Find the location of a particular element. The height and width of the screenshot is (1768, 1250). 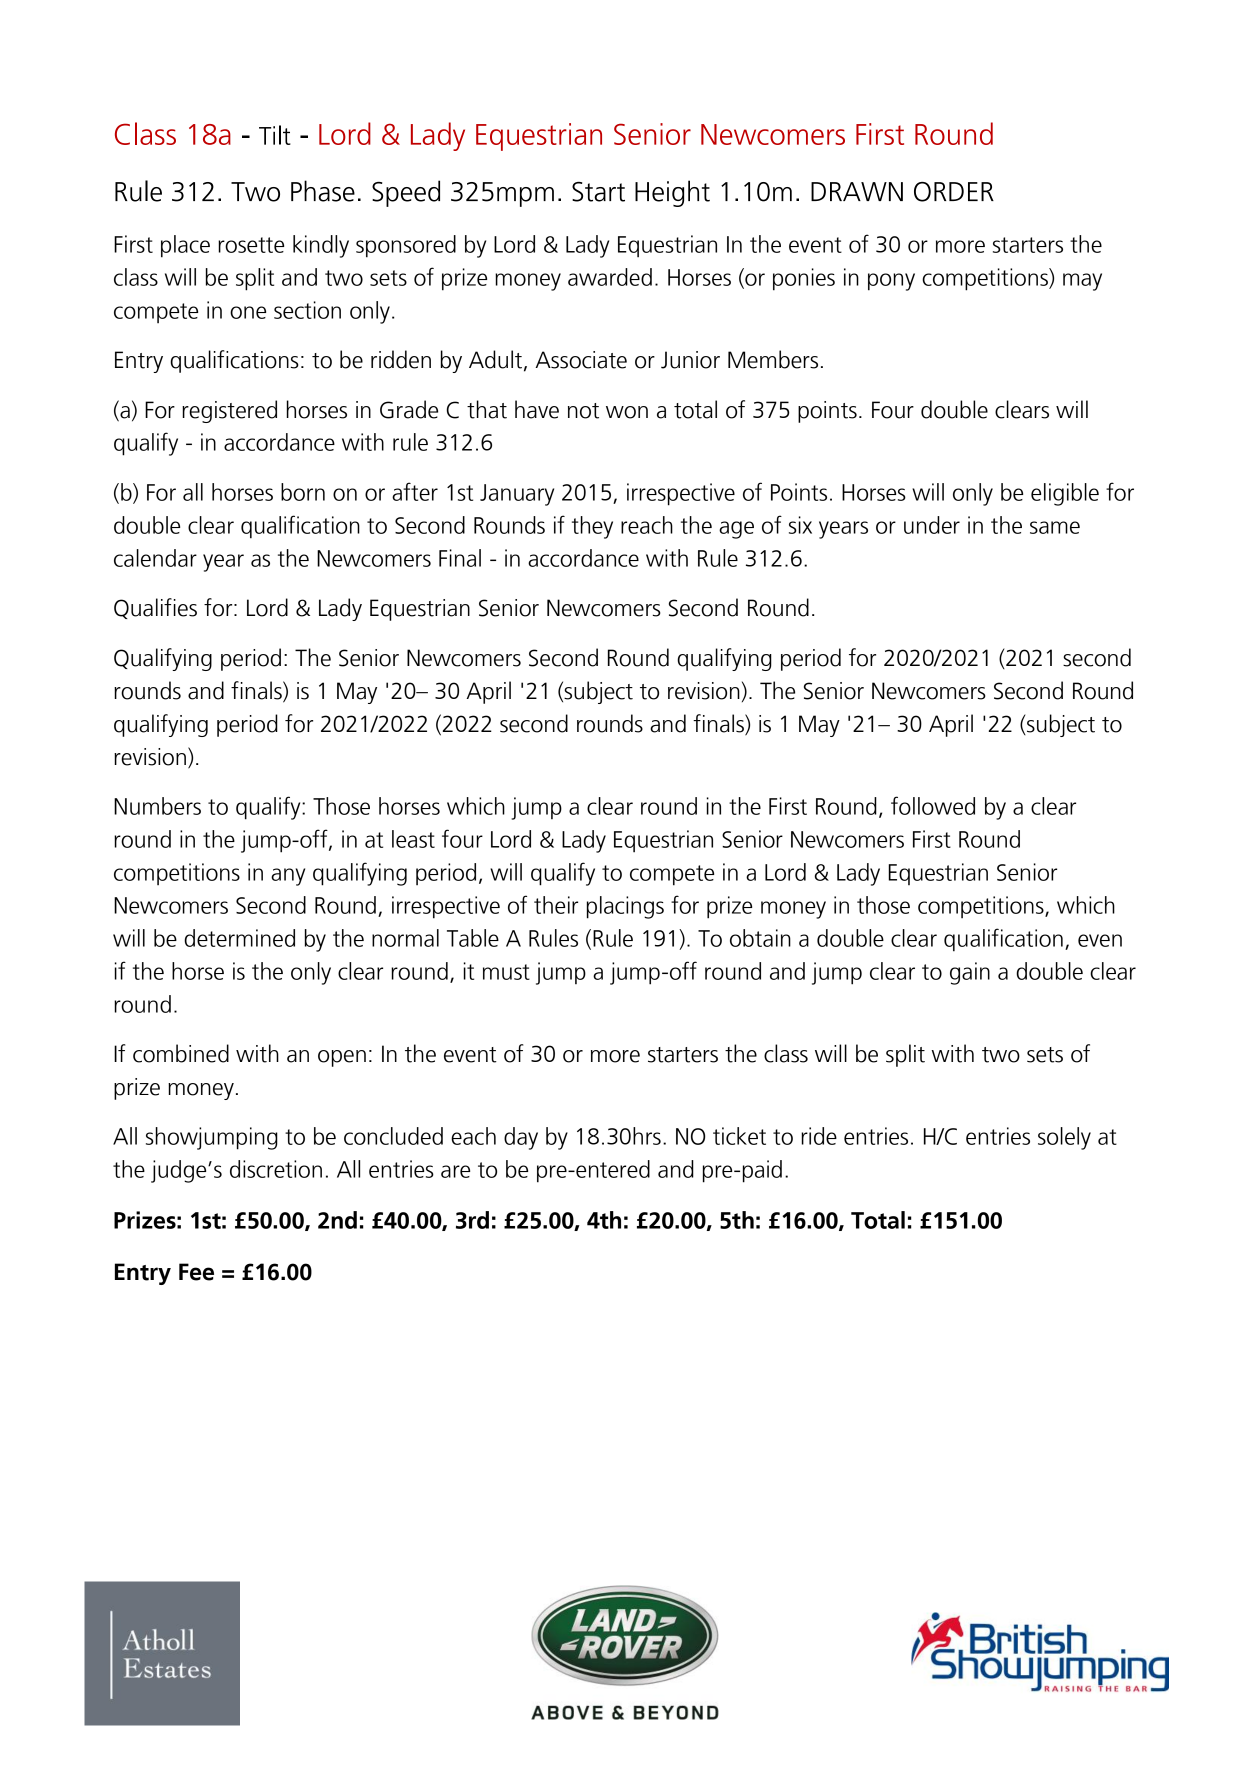

Tilt is located at coordinates (275, 135).
